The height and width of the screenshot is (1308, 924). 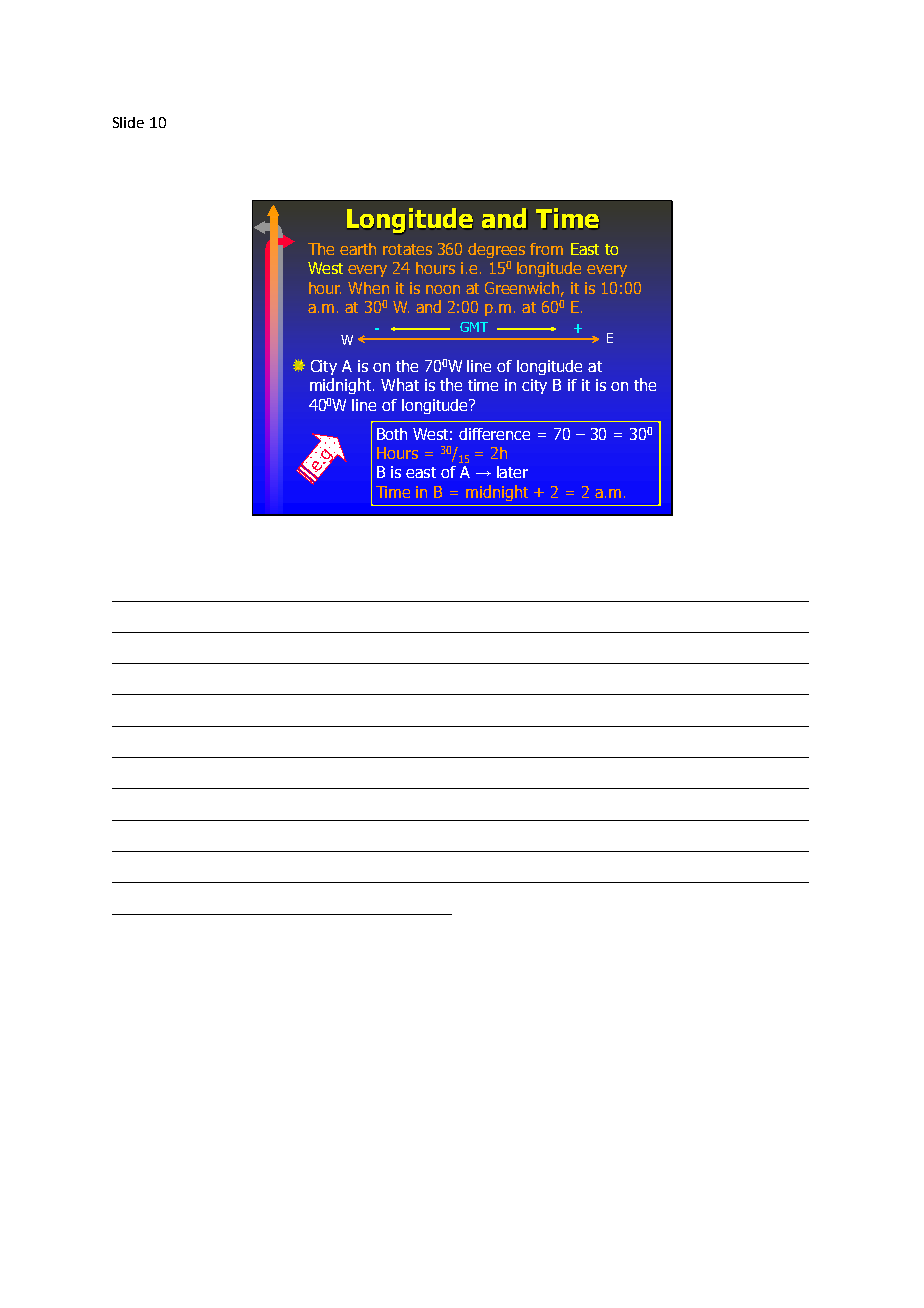 I want to click on earth, so click(x=358, y=249).
